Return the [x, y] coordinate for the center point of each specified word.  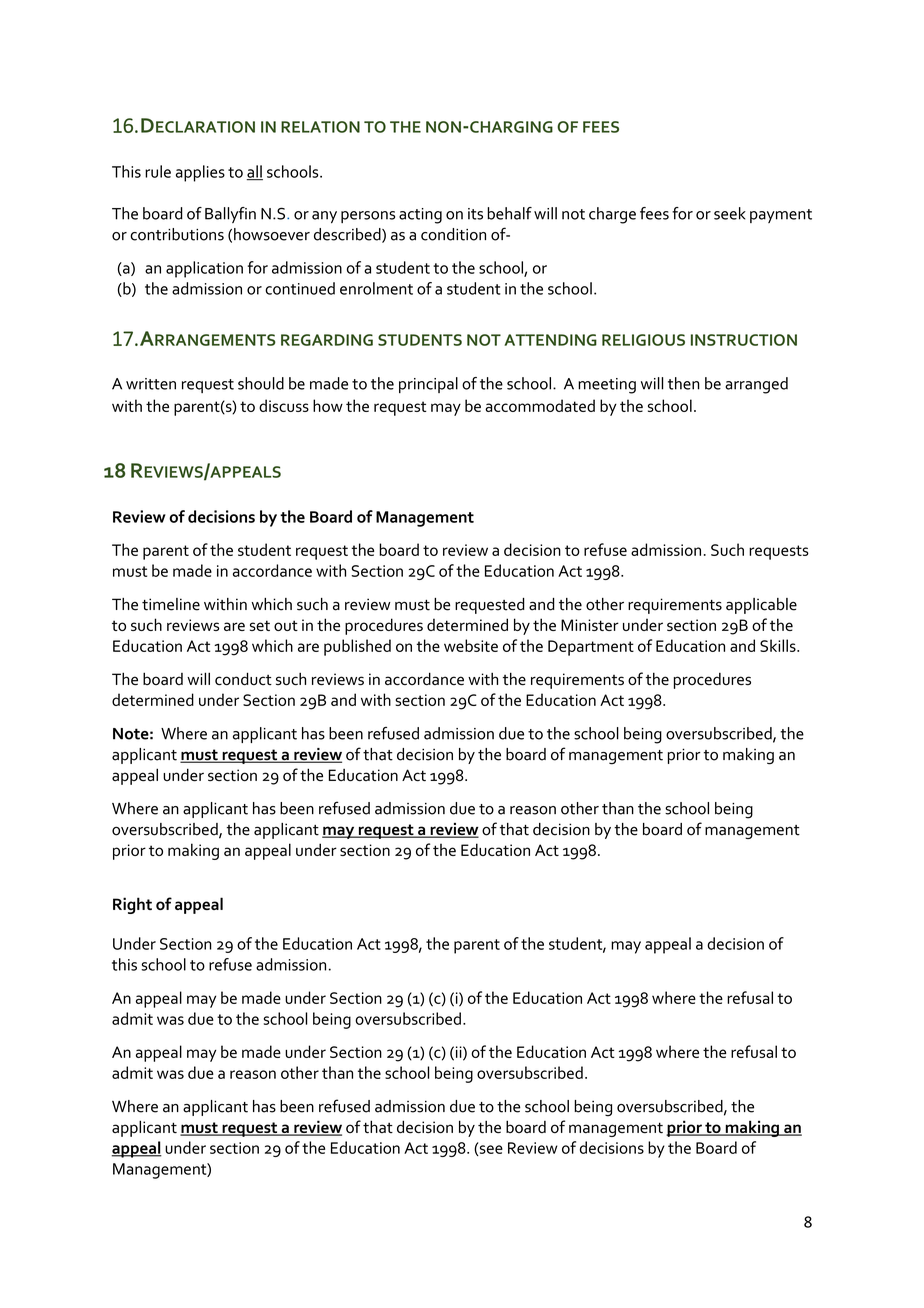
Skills [779, 645]
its [475, 214]
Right [132, 905]
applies [200, 173]
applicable [761, 606]
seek [730, 213]
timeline [171, 604]
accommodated [540, 405]
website [471, 645]
